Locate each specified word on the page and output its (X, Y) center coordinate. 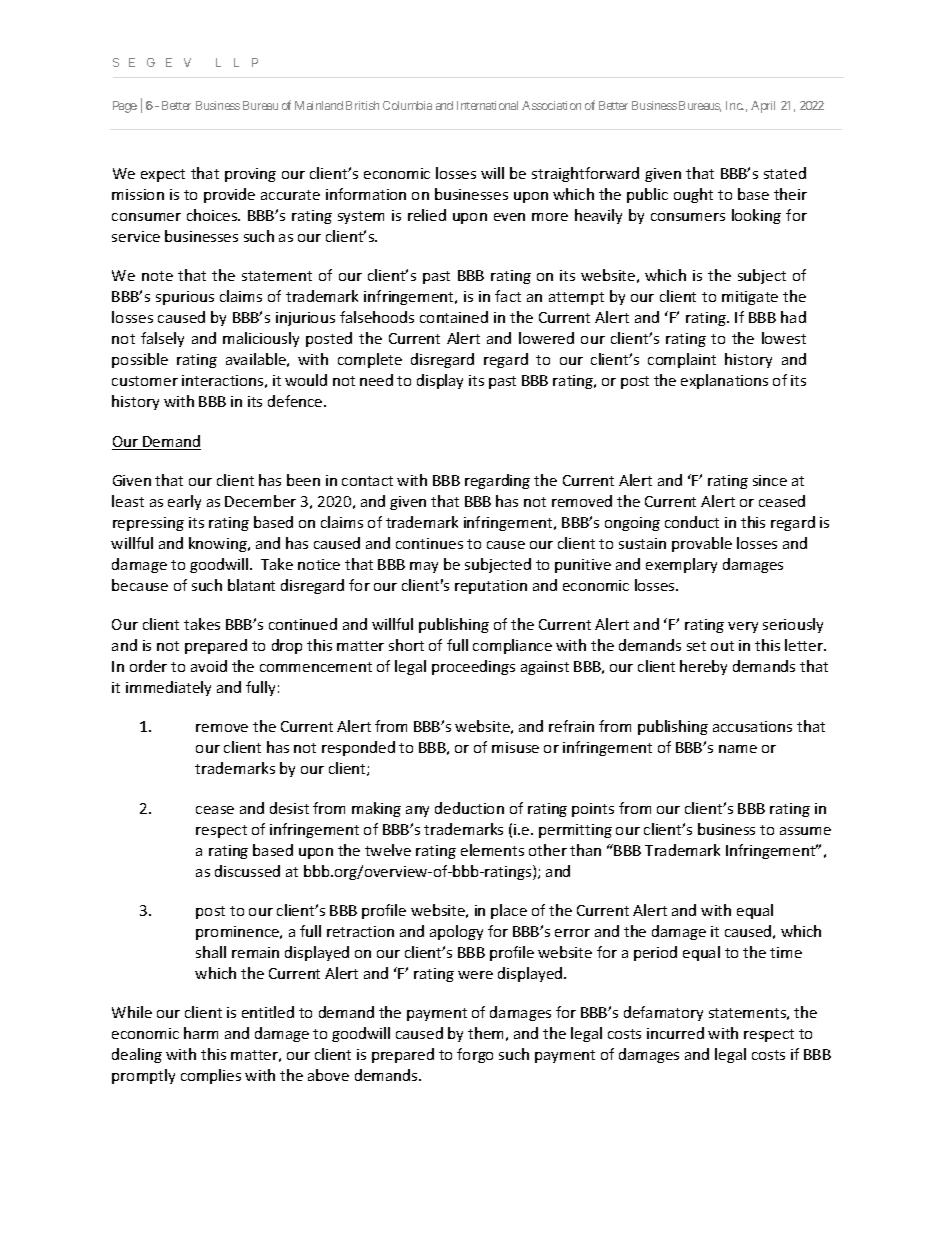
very (743, 627)
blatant (251, 585)
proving (250, 175)
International (487, 105)
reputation (491, 587)
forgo (475, 1055)
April (763, 107)
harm (201, 1033)
